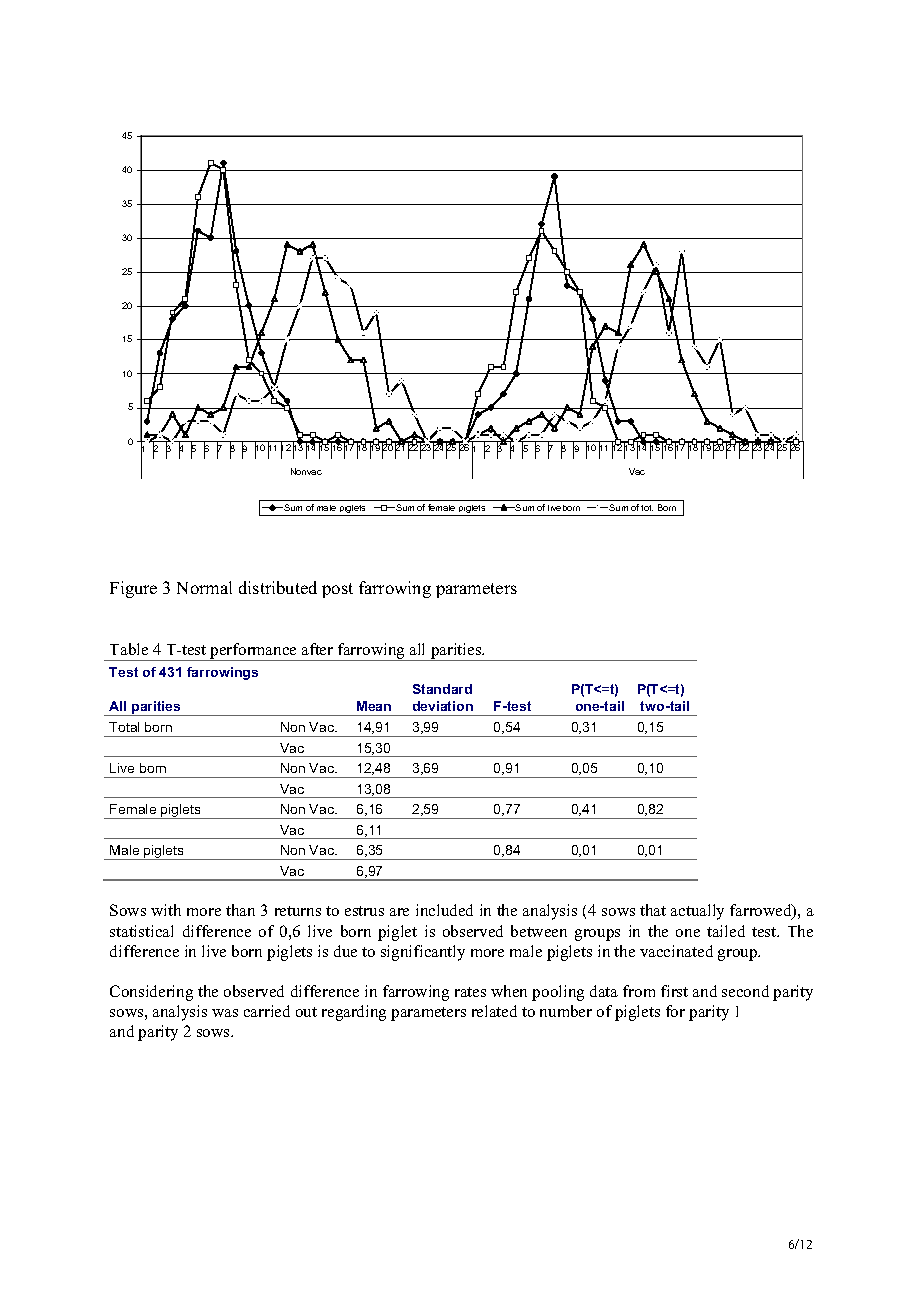 This image has height=1308, width=924. What do you see at coordinates (124, 727) in the image?
I see `Total` at bounding box center [124, 727].
